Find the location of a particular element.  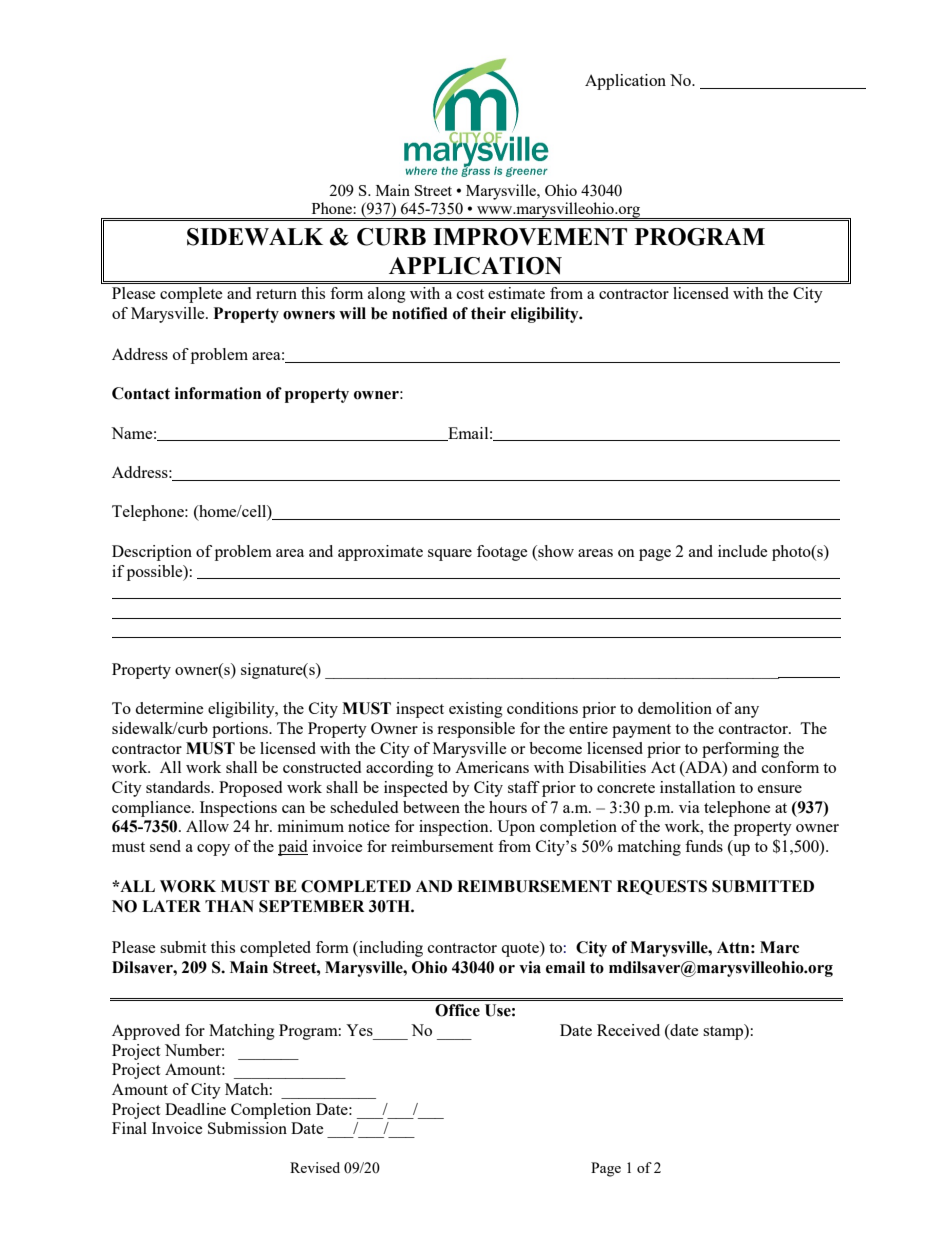

return is located at coordinates (276, 294).
